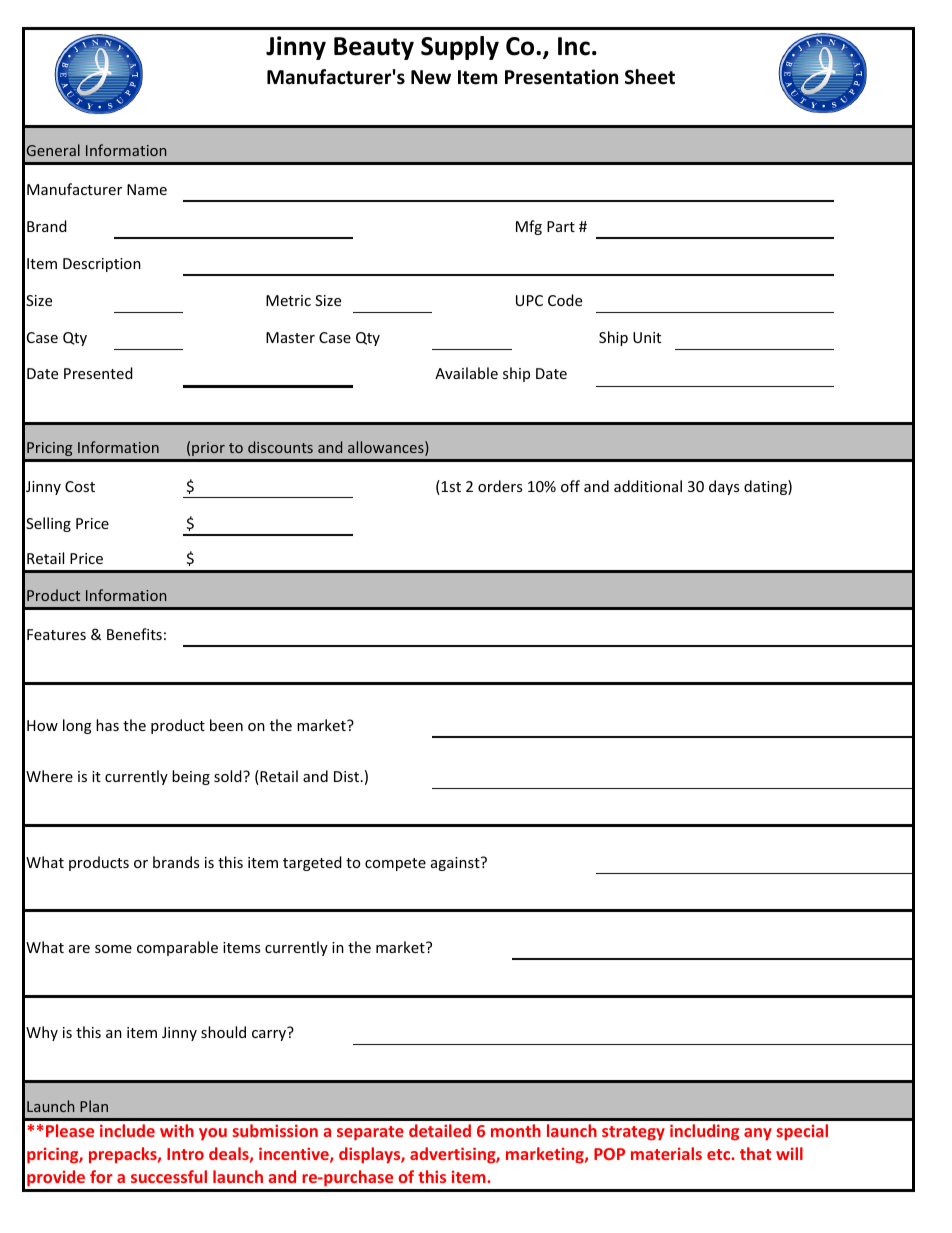  I want to click on against, so click(456, 864).
